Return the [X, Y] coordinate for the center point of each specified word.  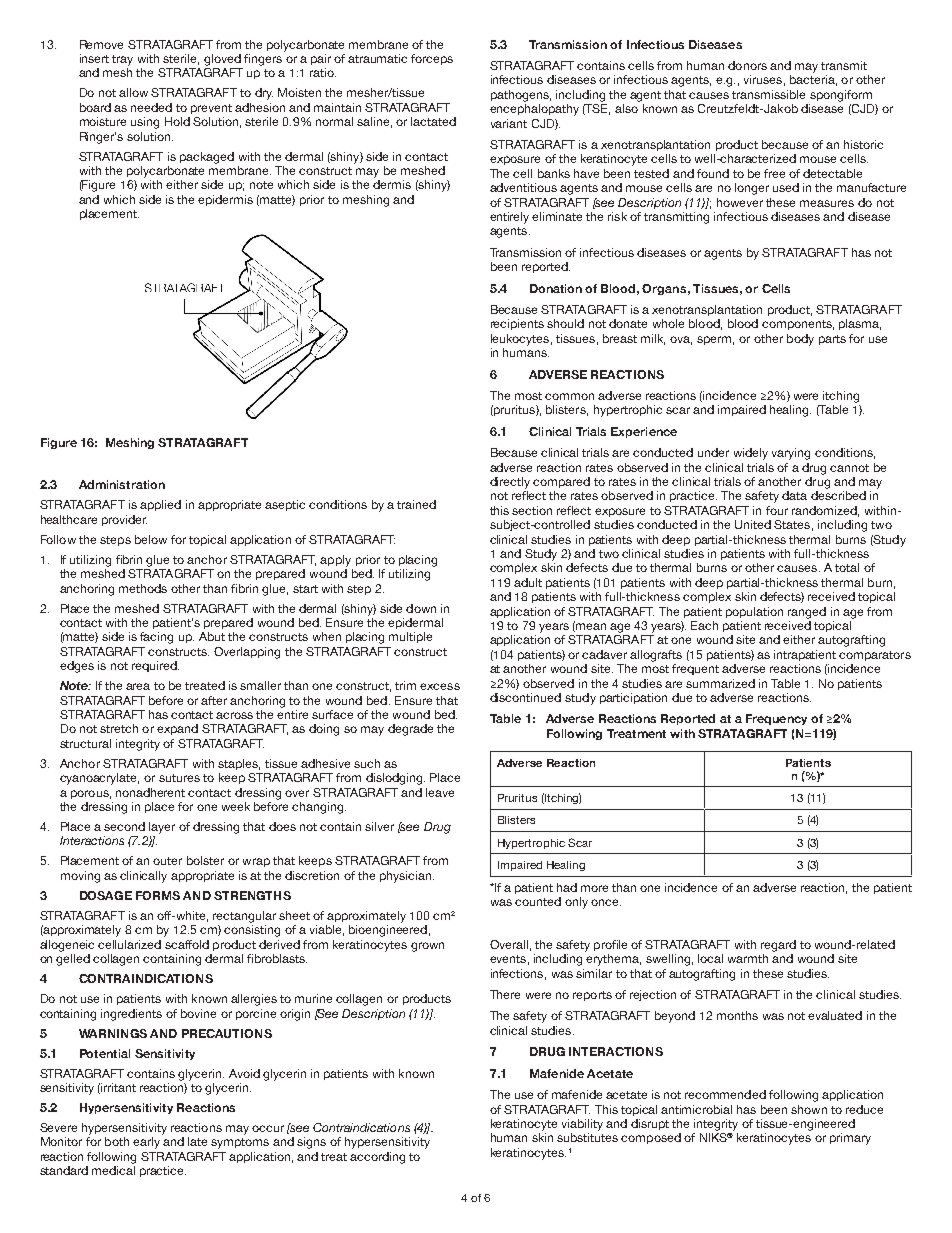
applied [160, 505]
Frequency [776, 719]
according [377, 1158]
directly [510, 483]
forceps [432, 59]
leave [440, 792]
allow [133, 92]
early [146, 1143]
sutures [179, 778]
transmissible [768, 94]
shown [809, 1109]
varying [791, 454]
